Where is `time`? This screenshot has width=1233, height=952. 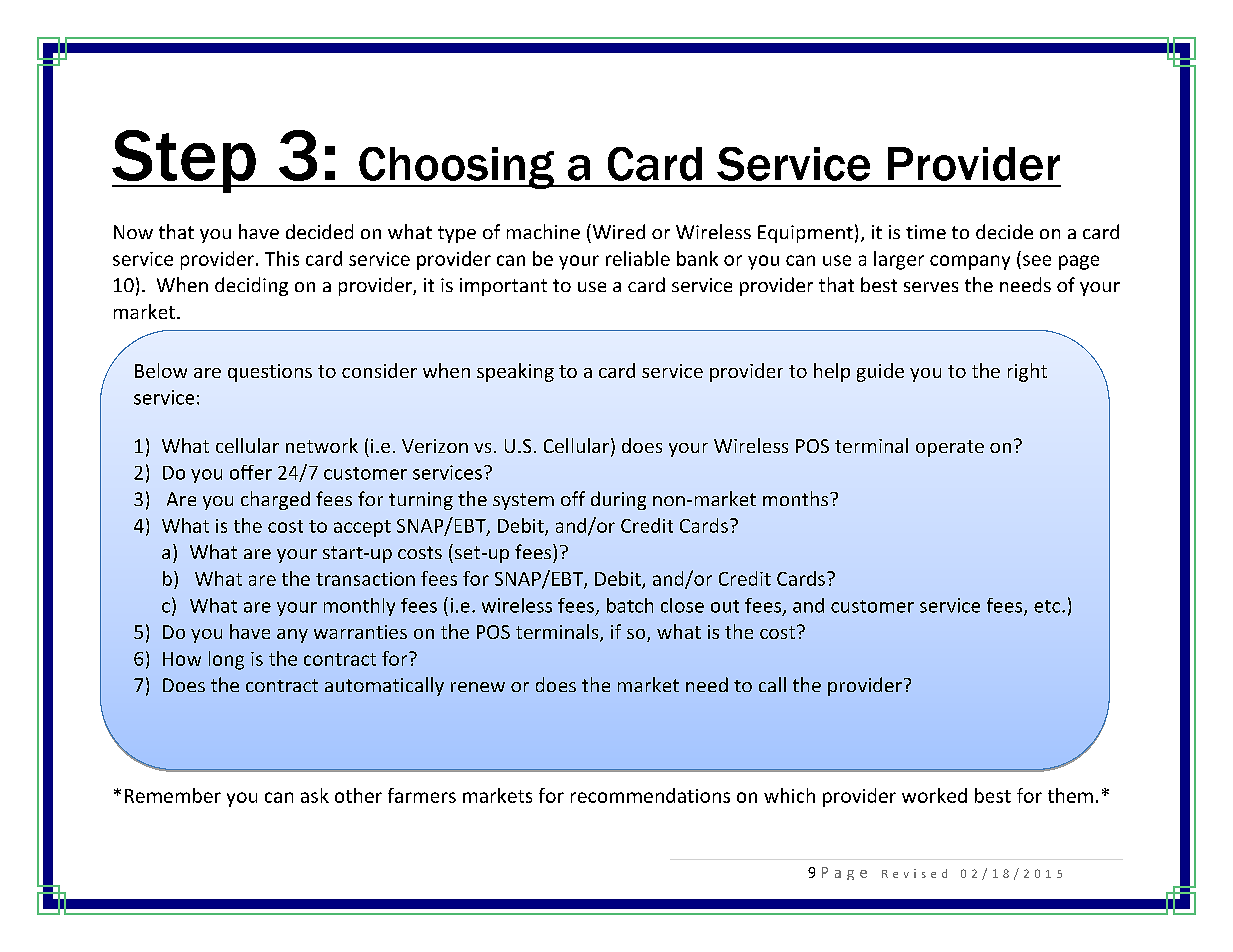
time is located at coordinates (926, 232).
